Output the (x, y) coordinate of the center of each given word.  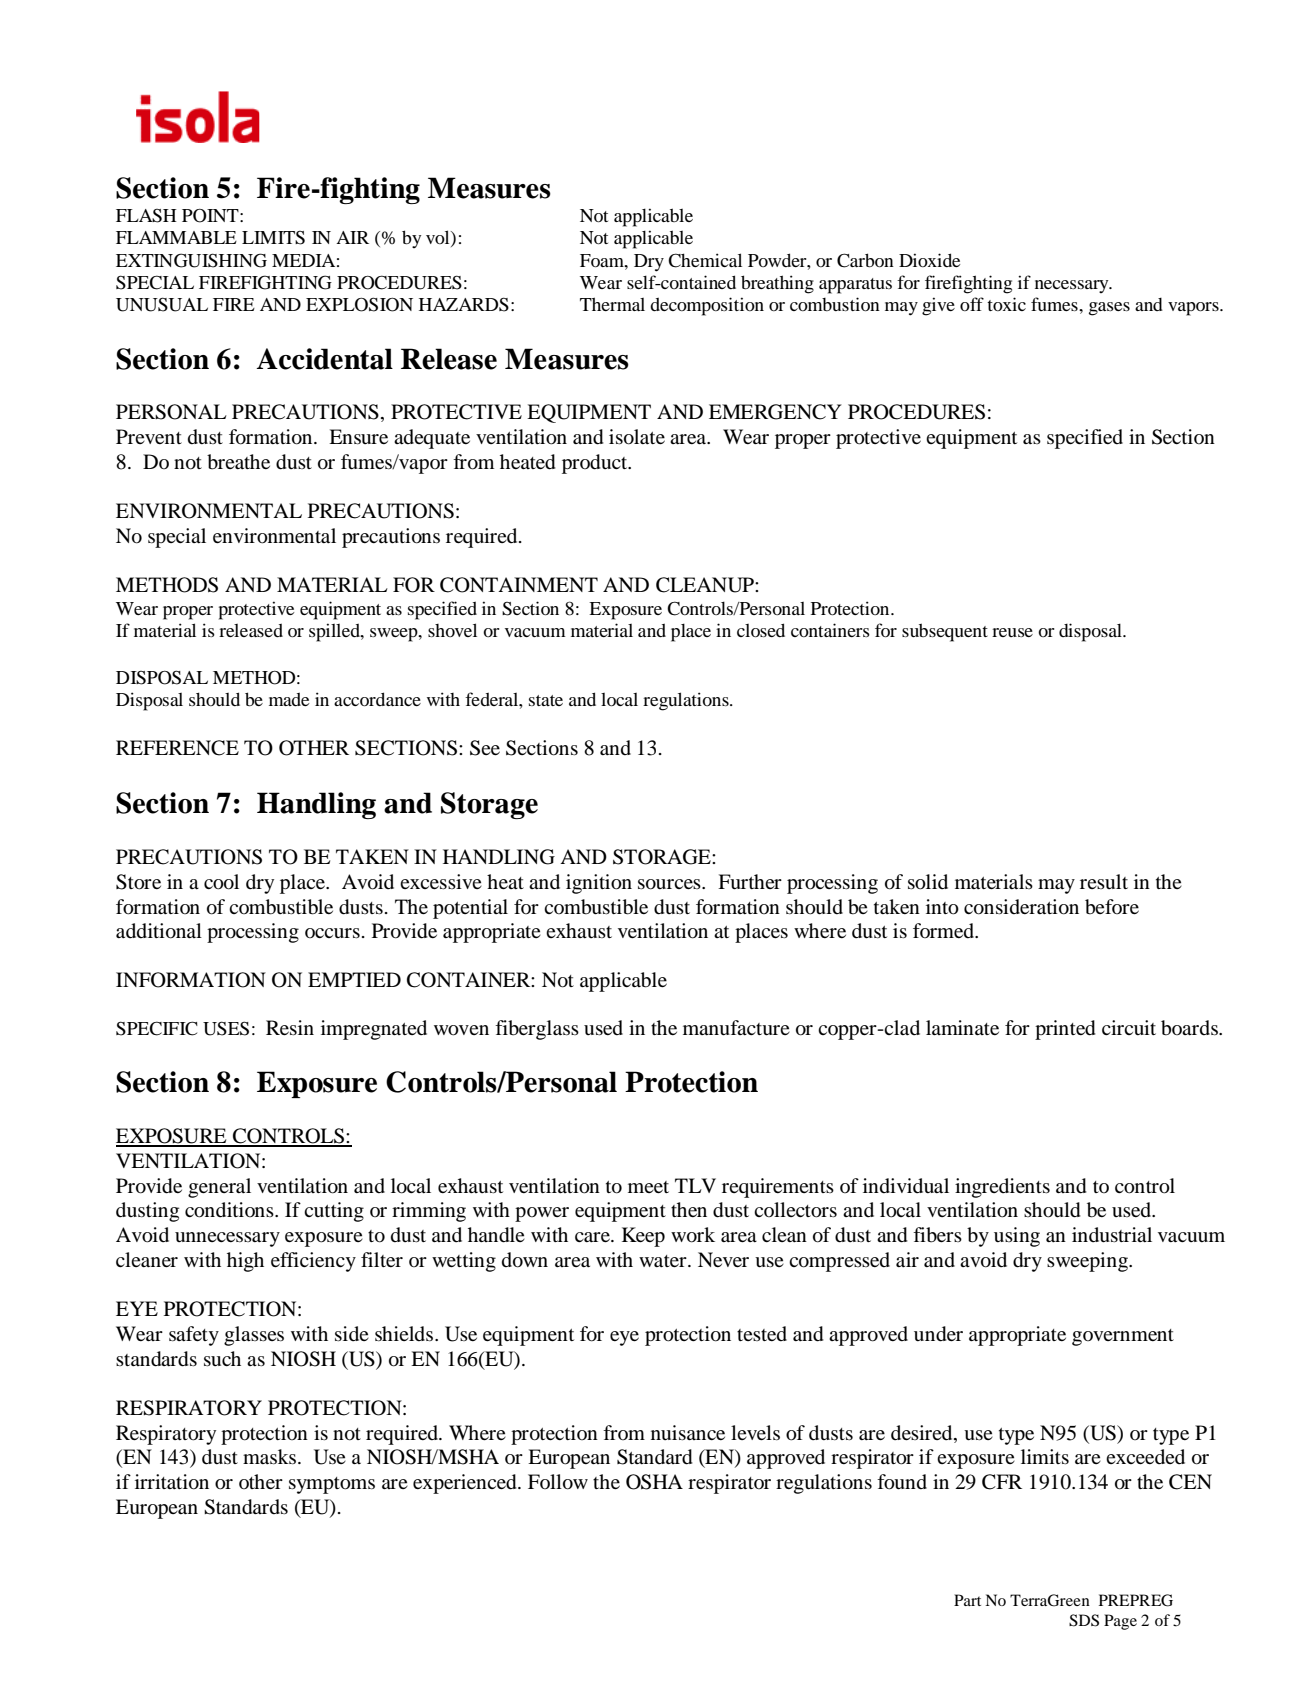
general (219, 1188)
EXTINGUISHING (191, 260)
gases (1109, 309)
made (289, 699)
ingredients (1002, 1188)
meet (648, 1187)
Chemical (705, 260)
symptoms (332, 1485)
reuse (1012, 632)
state (546, 700)
